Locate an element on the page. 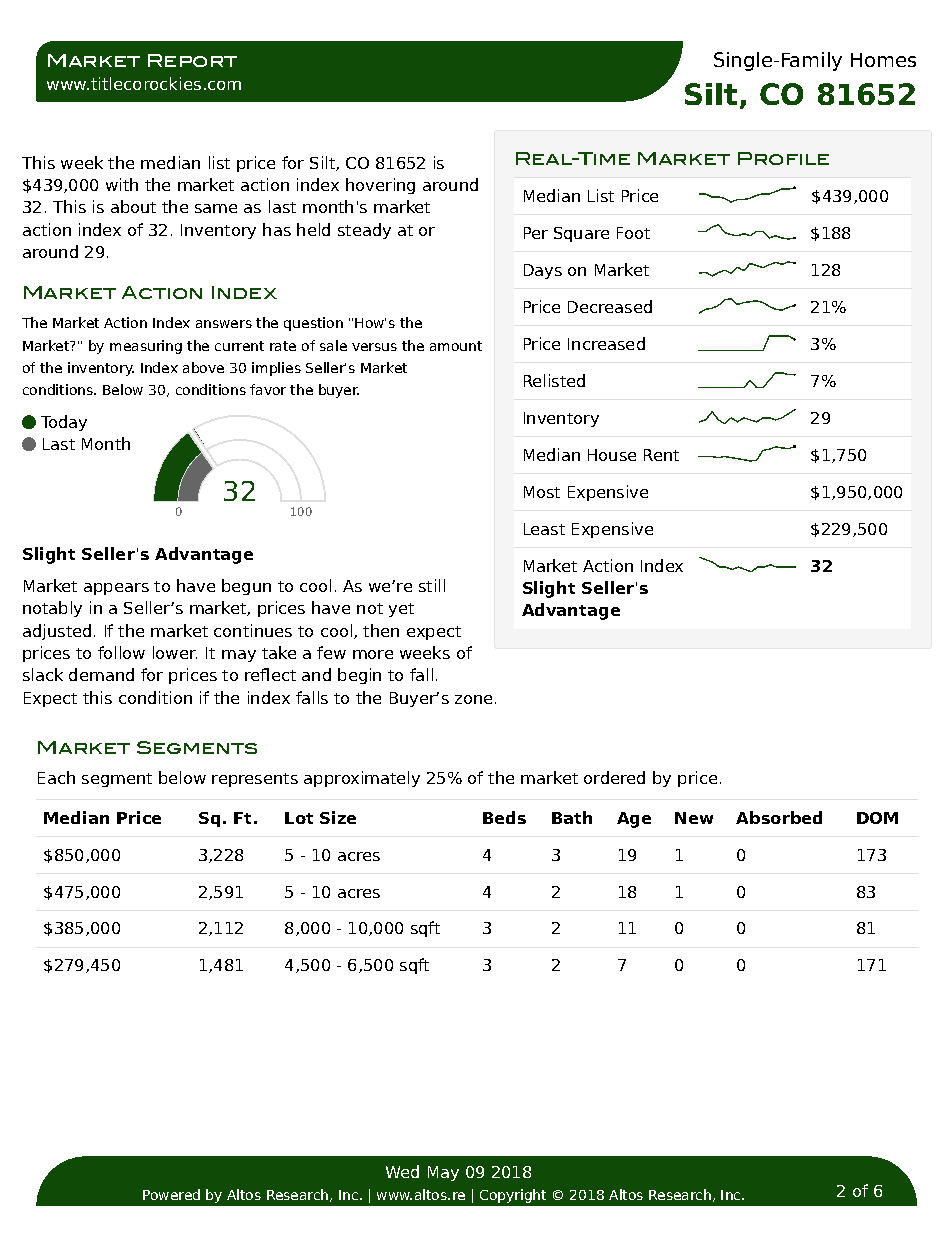 Image resolution: width=952 pixels, height=1233 pixels. House is located at coordinates (612, 455).
